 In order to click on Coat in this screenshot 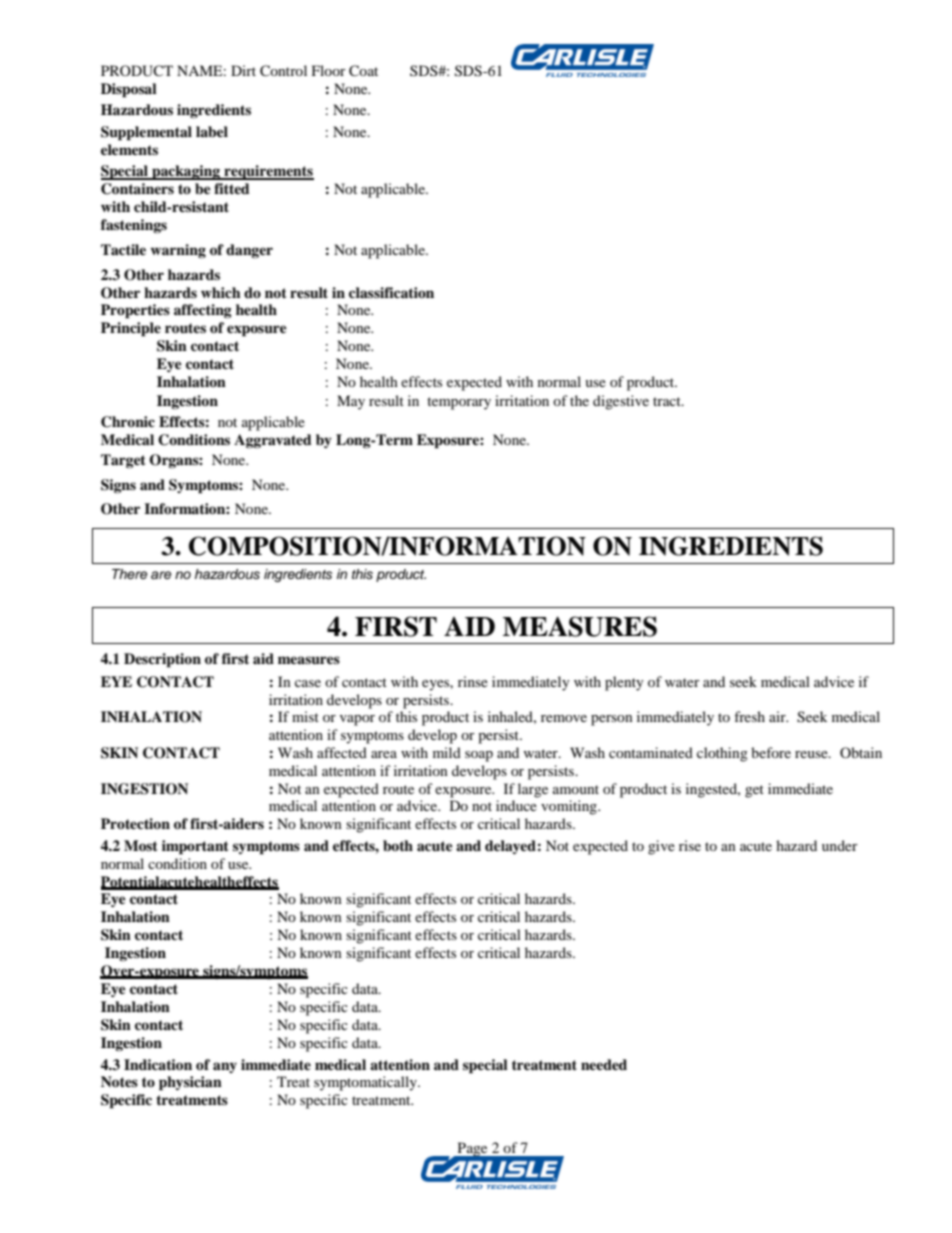, I will do `click(363, 71)`.
